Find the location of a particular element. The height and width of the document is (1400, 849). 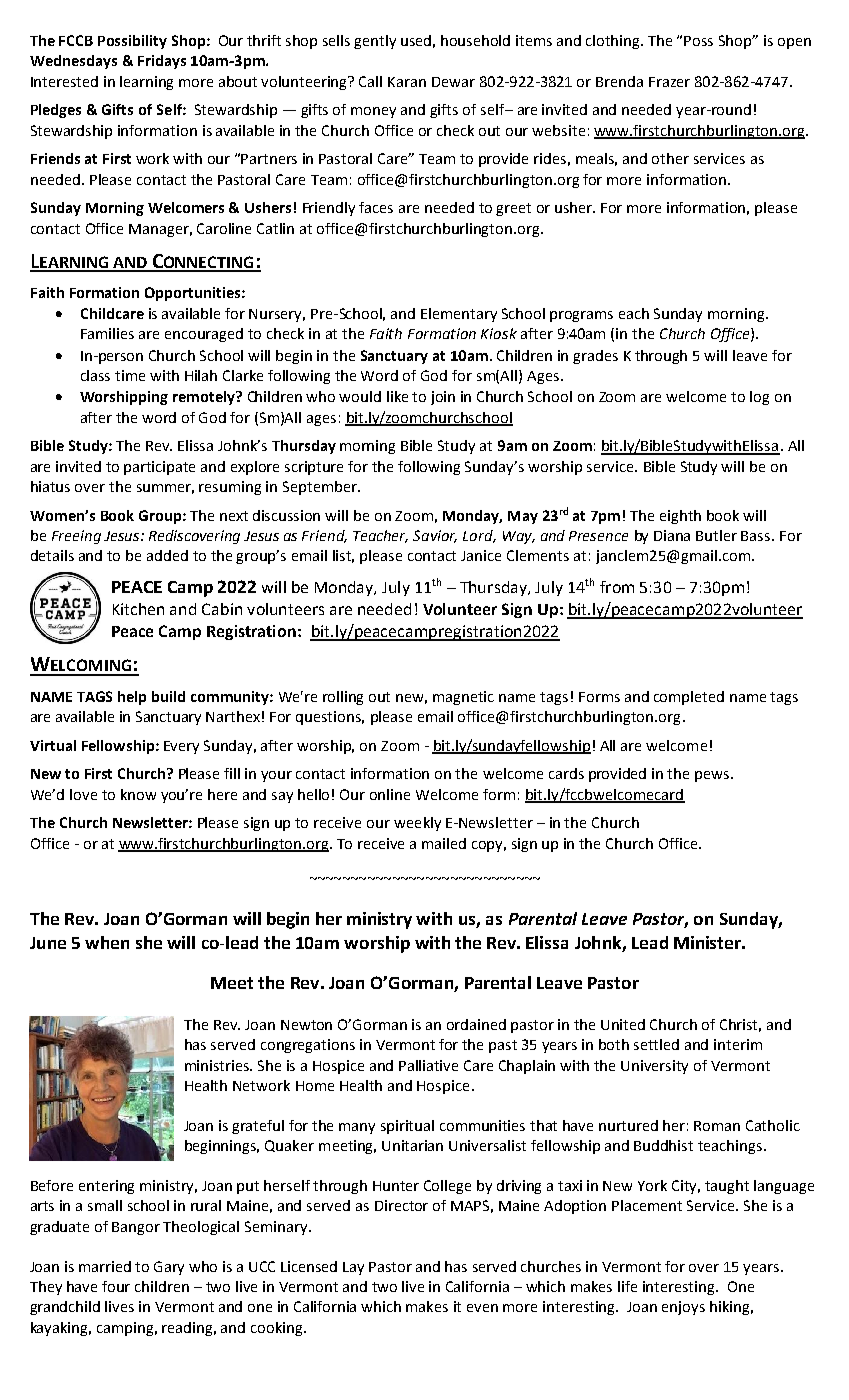

completed is located at coordinates (689, 698).
